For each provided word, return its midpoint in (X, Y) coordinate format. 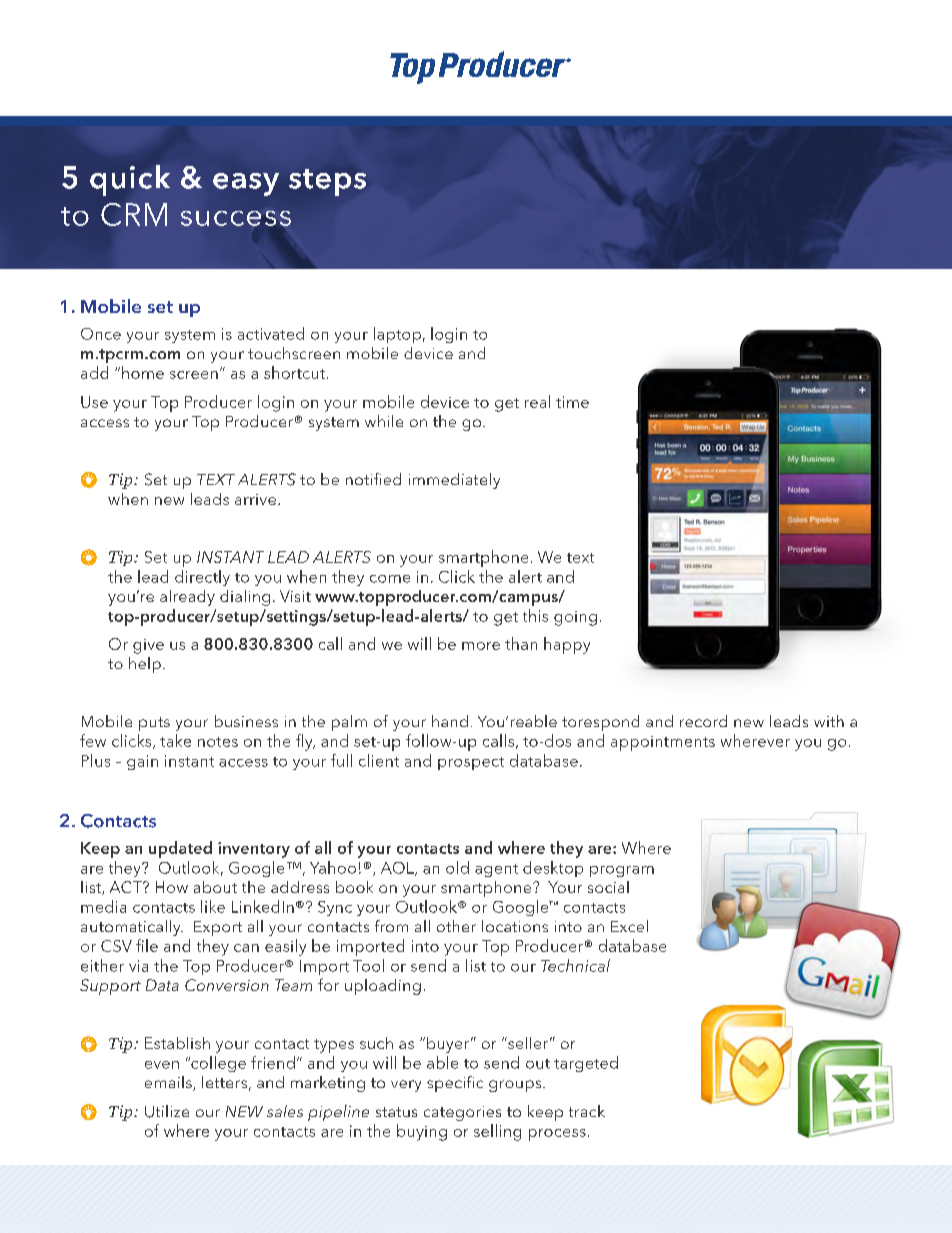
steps (327, 182)
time (572, 402)
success (236, 218)
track (587, 1111)
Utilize (167, 1111)
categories (462, 1113)
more (481, 646)
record (703, 721)
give (148, 646)
